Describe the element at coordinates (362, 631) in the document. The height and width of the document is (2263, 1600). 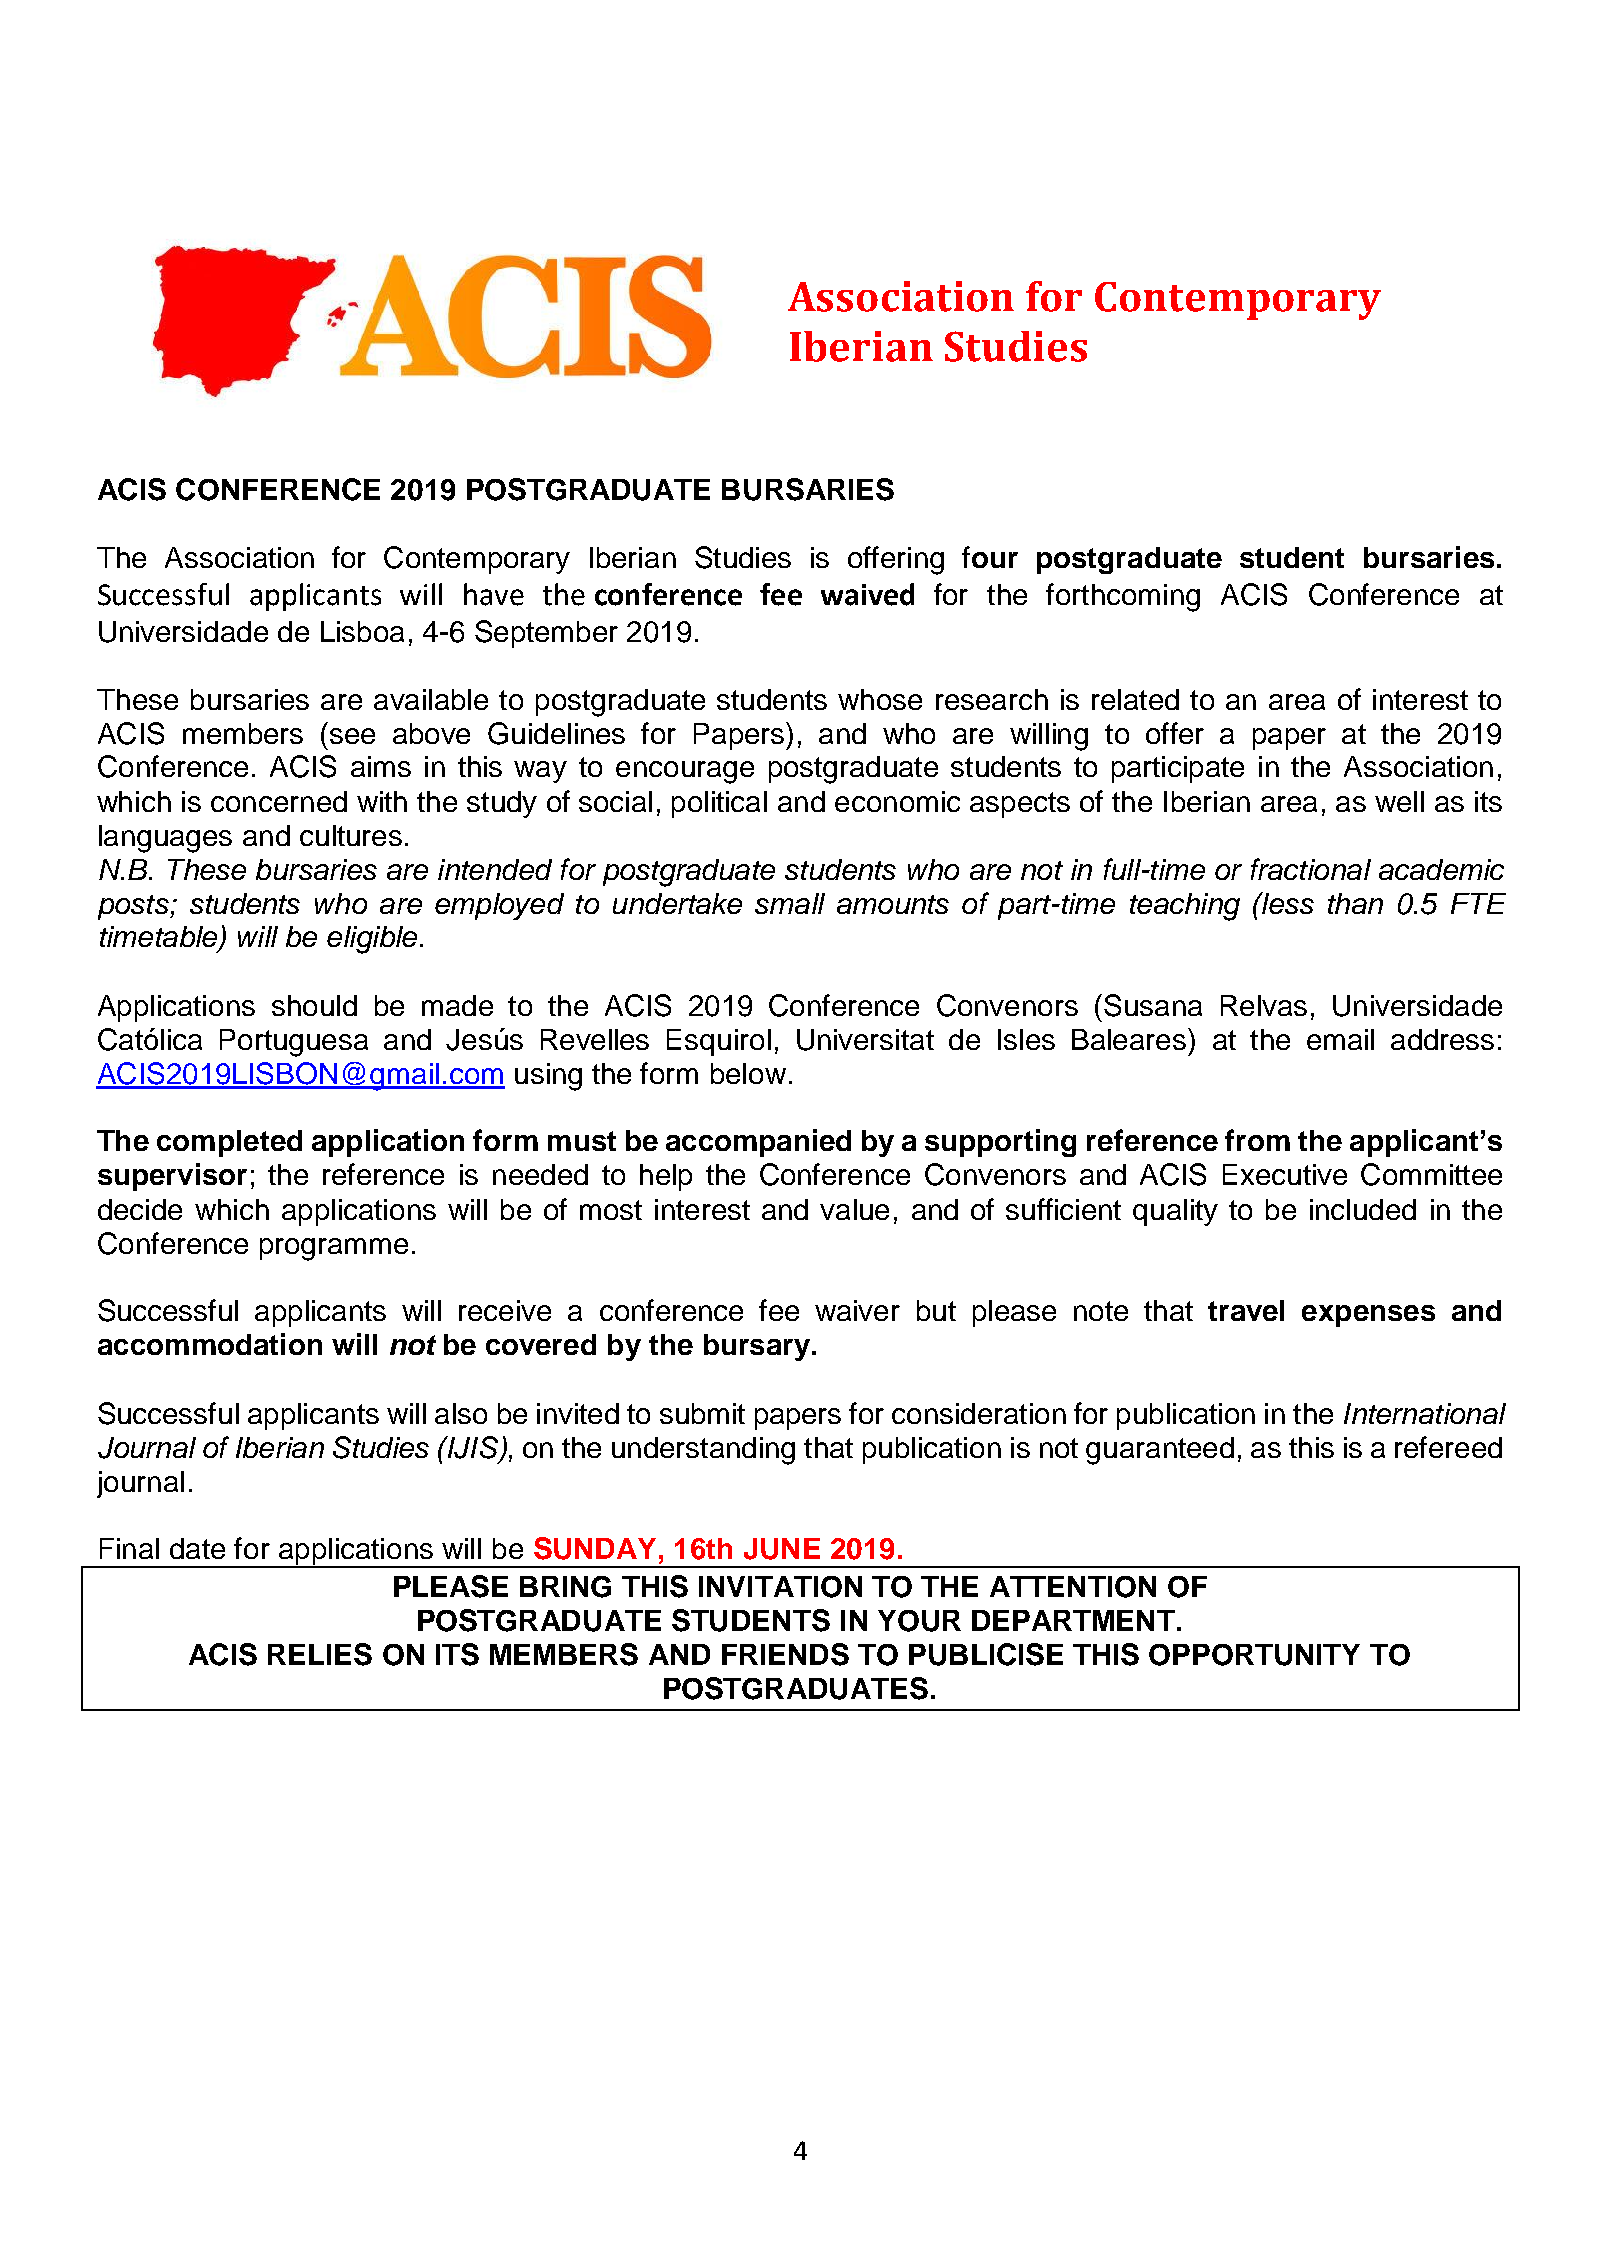
I see `Lisboa` at that location.
